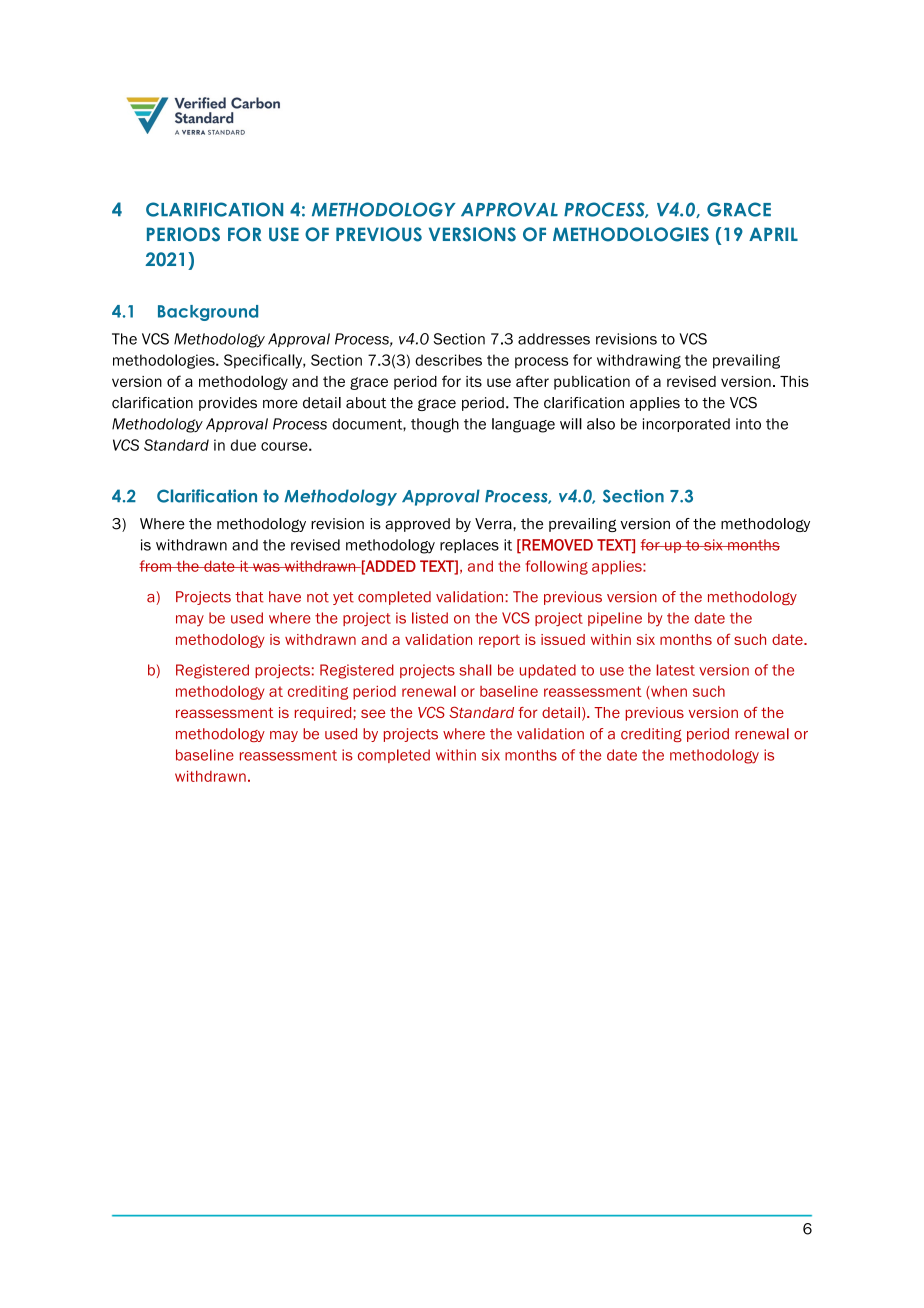  I want to click on APRIL, so click(773, 234).
